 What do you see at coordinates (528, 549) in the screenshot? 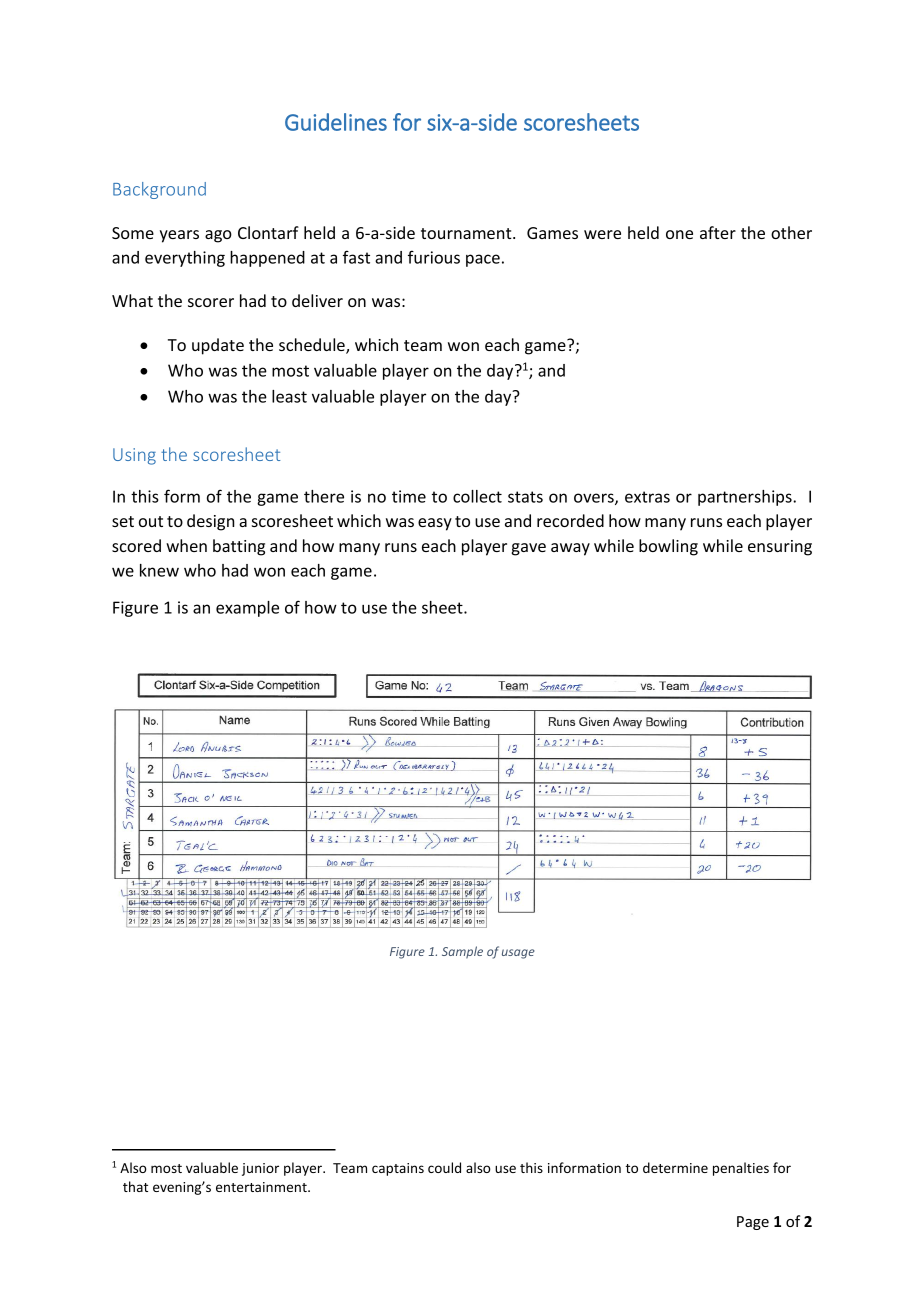
I see `gave` at bounding box center [528, 549].
